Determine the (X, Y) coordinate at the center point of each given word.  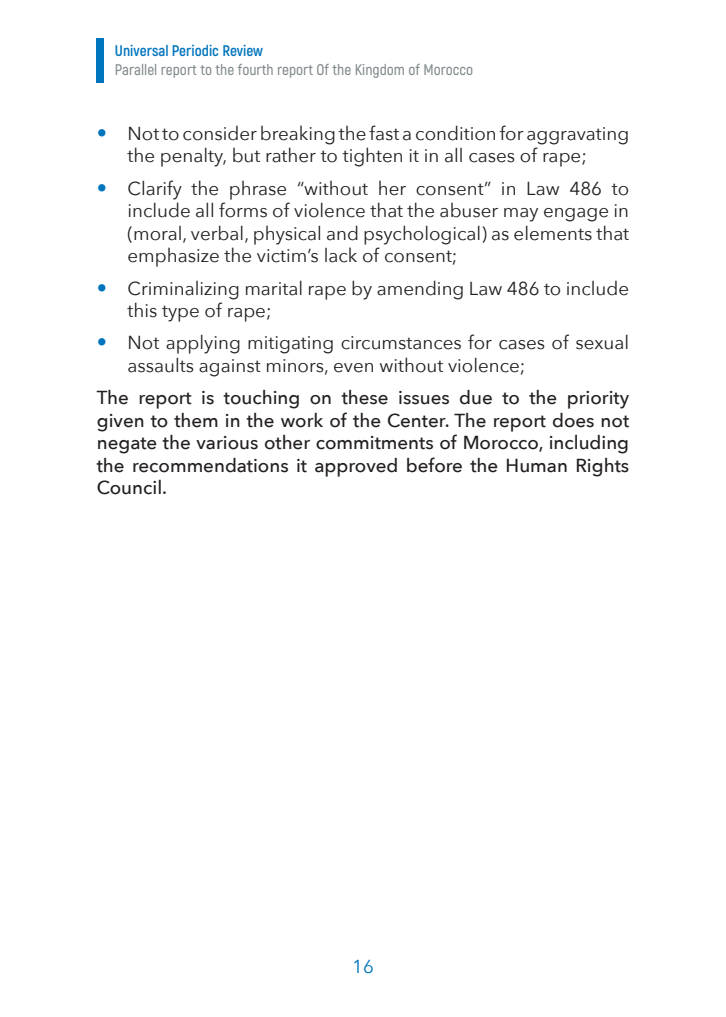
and (342, 233)
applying (203, 344)
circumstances (401, 343)
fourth (255, 69)
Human (537, 465)
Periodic (195, 50)
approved (356, 467)
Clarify (155, 190)
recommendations (210, 465)
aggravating (577, 136)
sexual (602, 342)
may (521, 215)
